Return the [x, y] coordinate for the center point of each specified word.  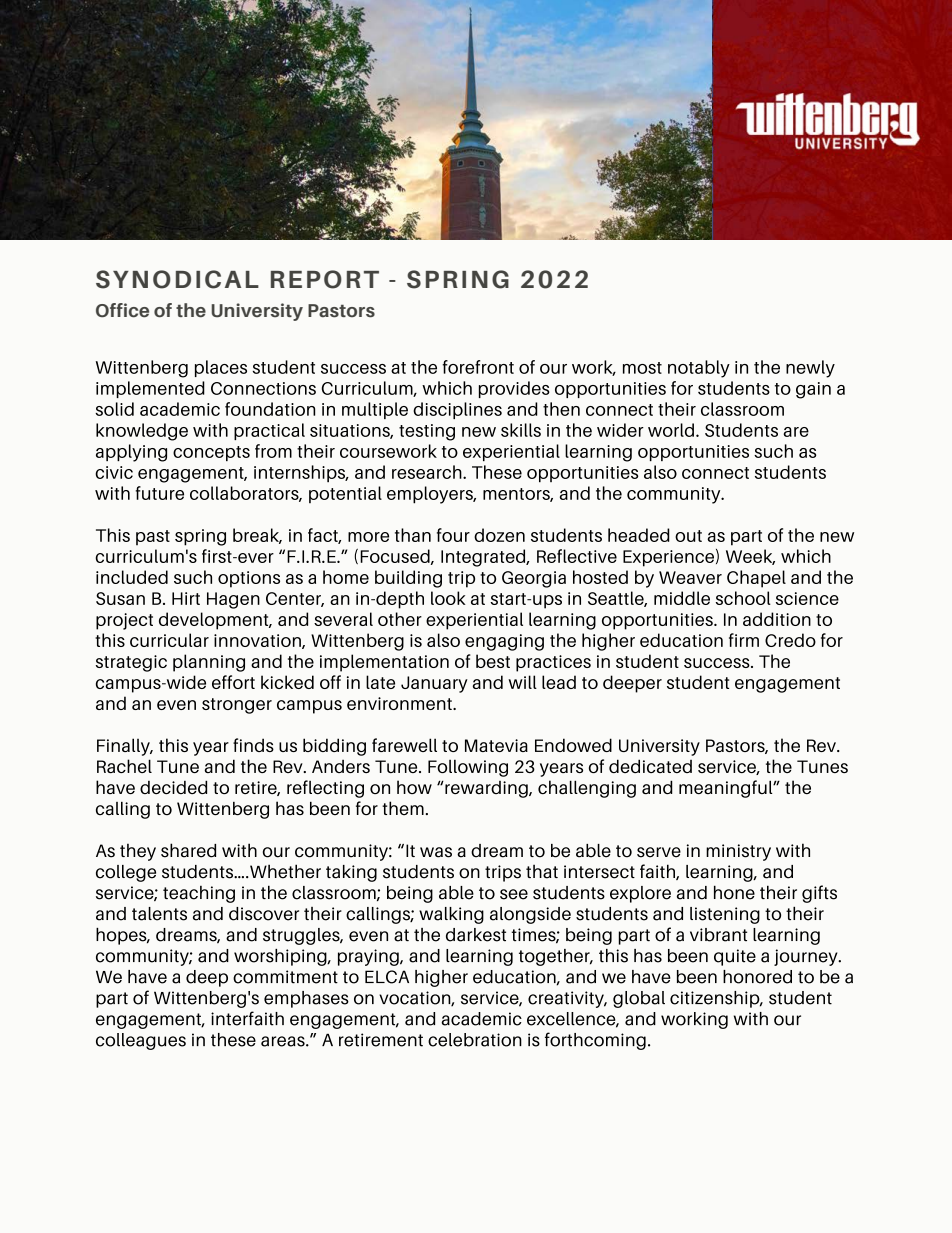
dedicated [650, 766]
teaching [199, 894]
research [428, 472]
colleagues [141, 1041]
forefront [478, 367]
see [514, 894]
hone [734, 892]
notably [699, 369]
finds [253, 745]
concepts [211, 453]
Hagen [233, 600]
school [743, 598]
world [671, 430]
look [448, 598]
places [221, 368]
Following [468, 768]
